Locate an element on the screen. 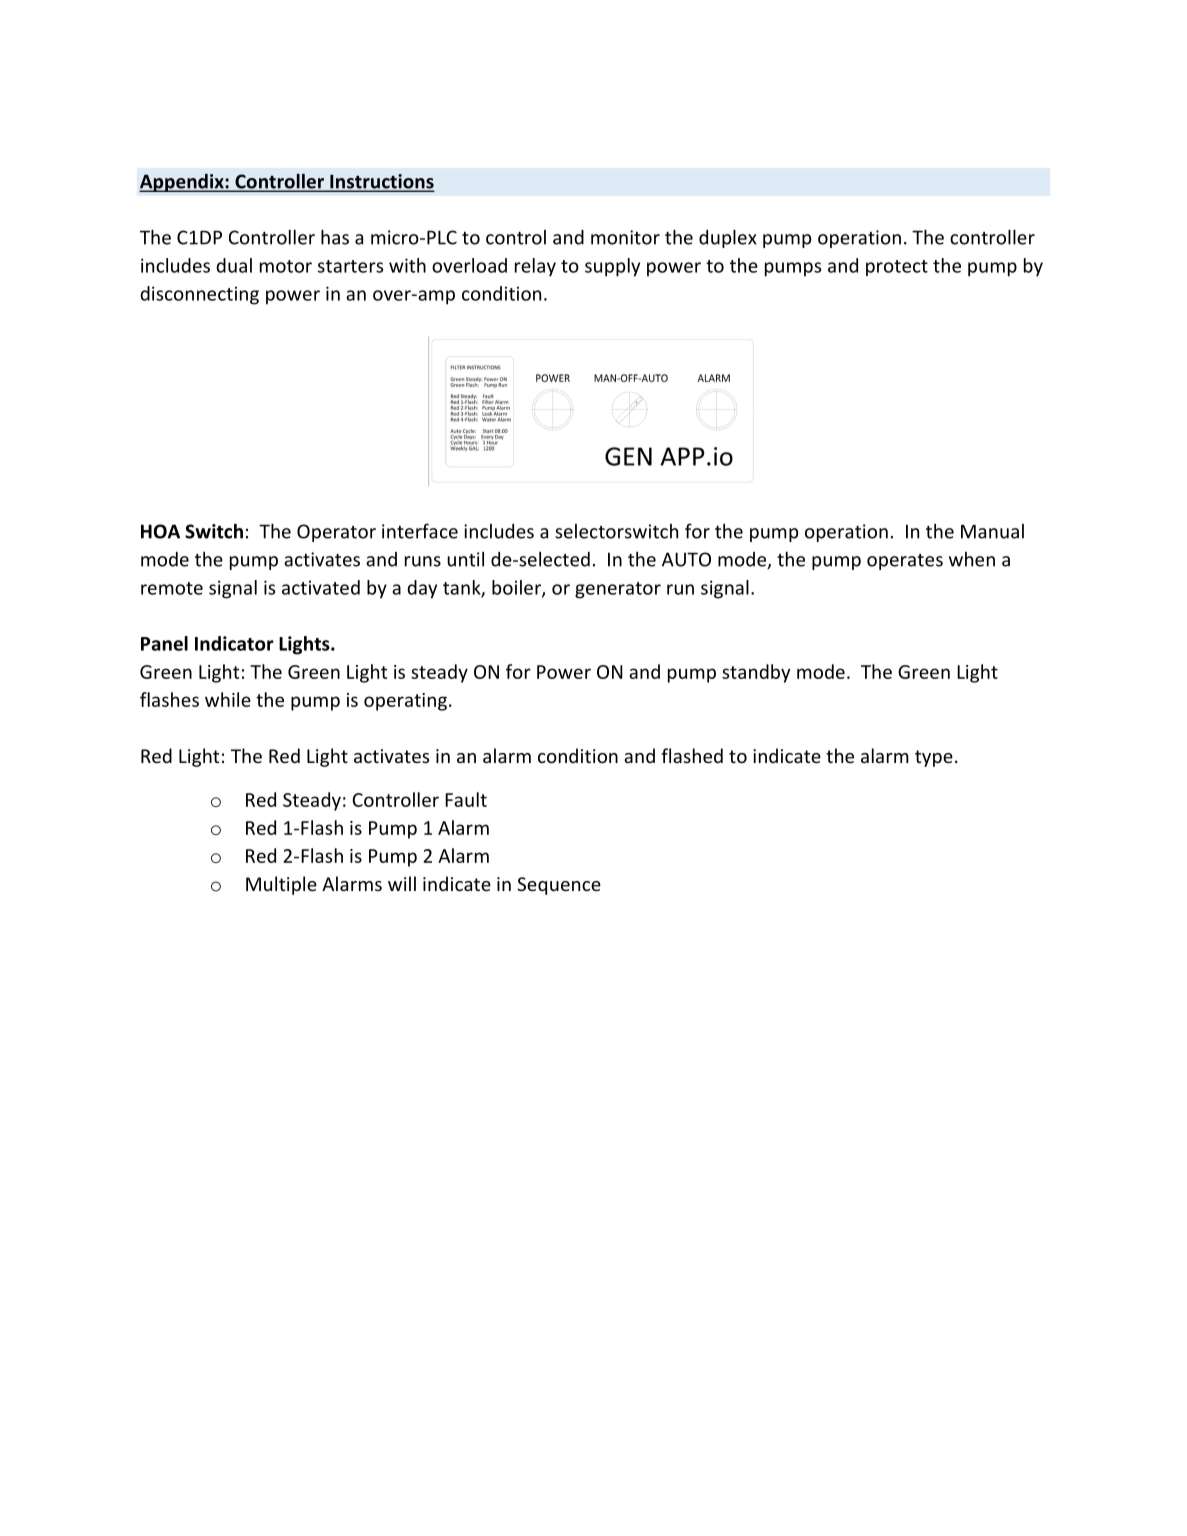 This screenshot has height=1536, width=1187. type is located at coordinates (934, 758).
